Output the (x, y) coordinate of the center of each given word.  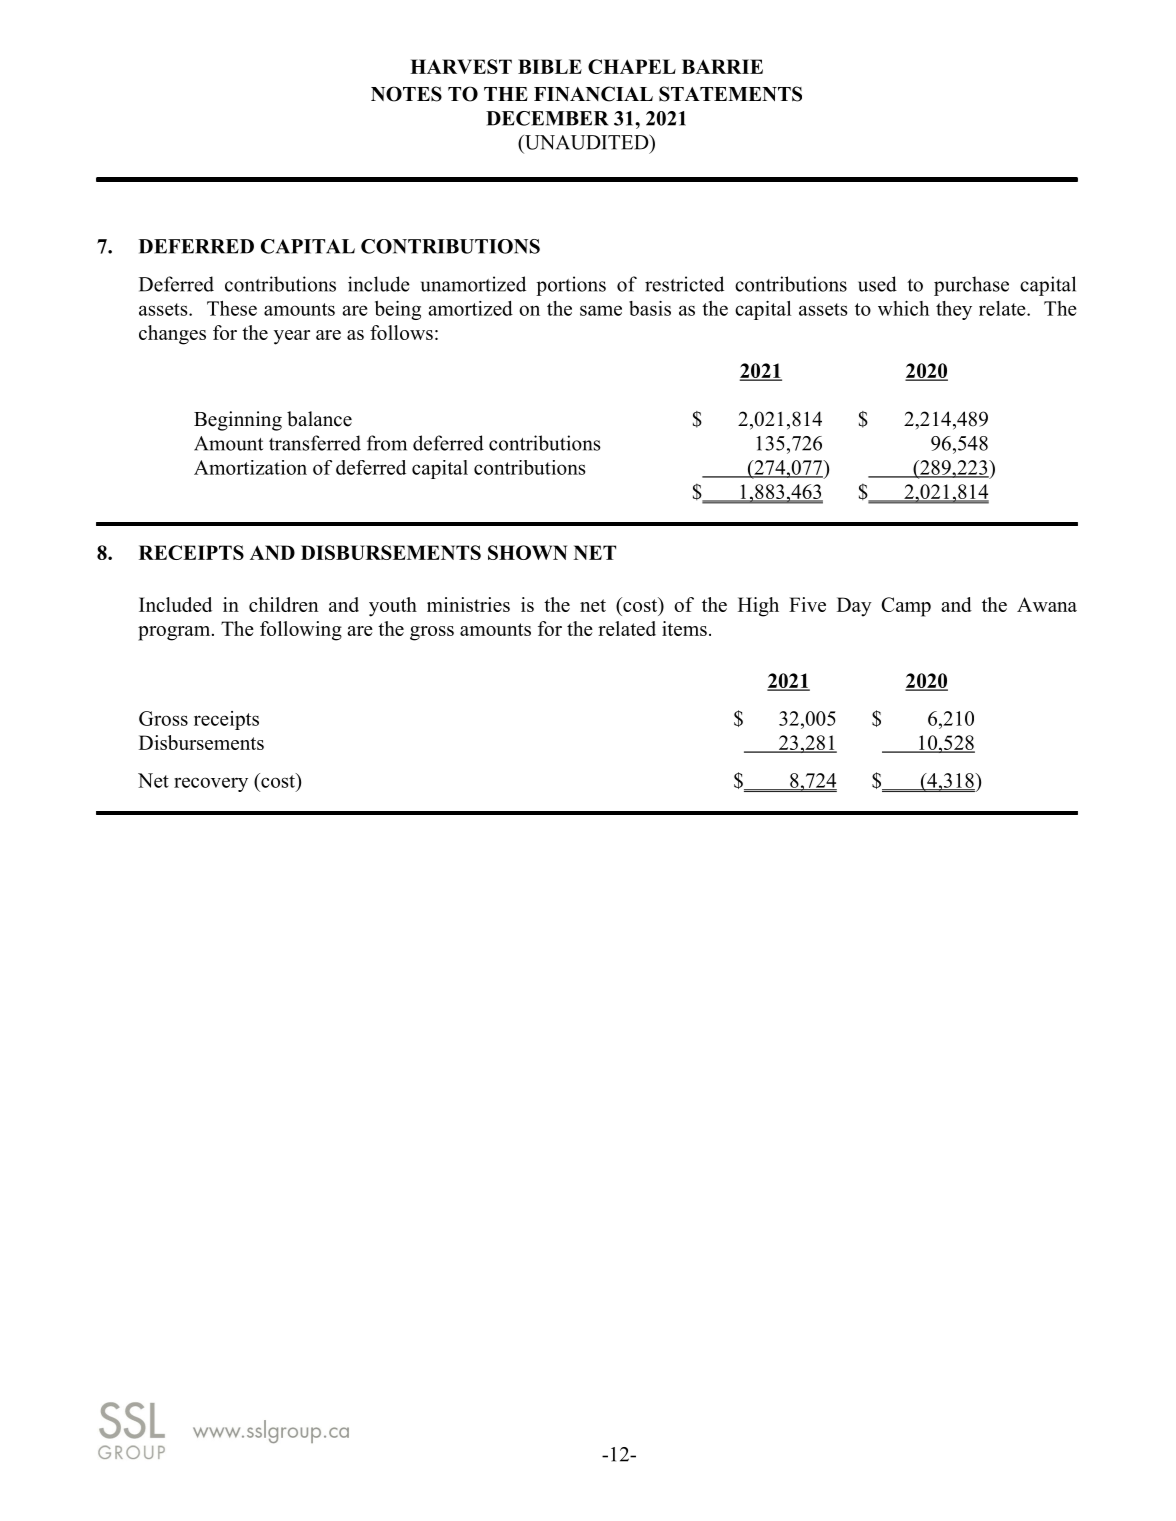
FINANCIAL (593, 94)
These (232, 308)
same (601, 310)
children (284, 604)
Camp (906, 607)
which (903, 308)
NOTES (406, 94)
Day (854, 607)
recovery (211, 784)
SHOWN (527, 552)
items (684, 628)
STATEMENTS (730, 94)
